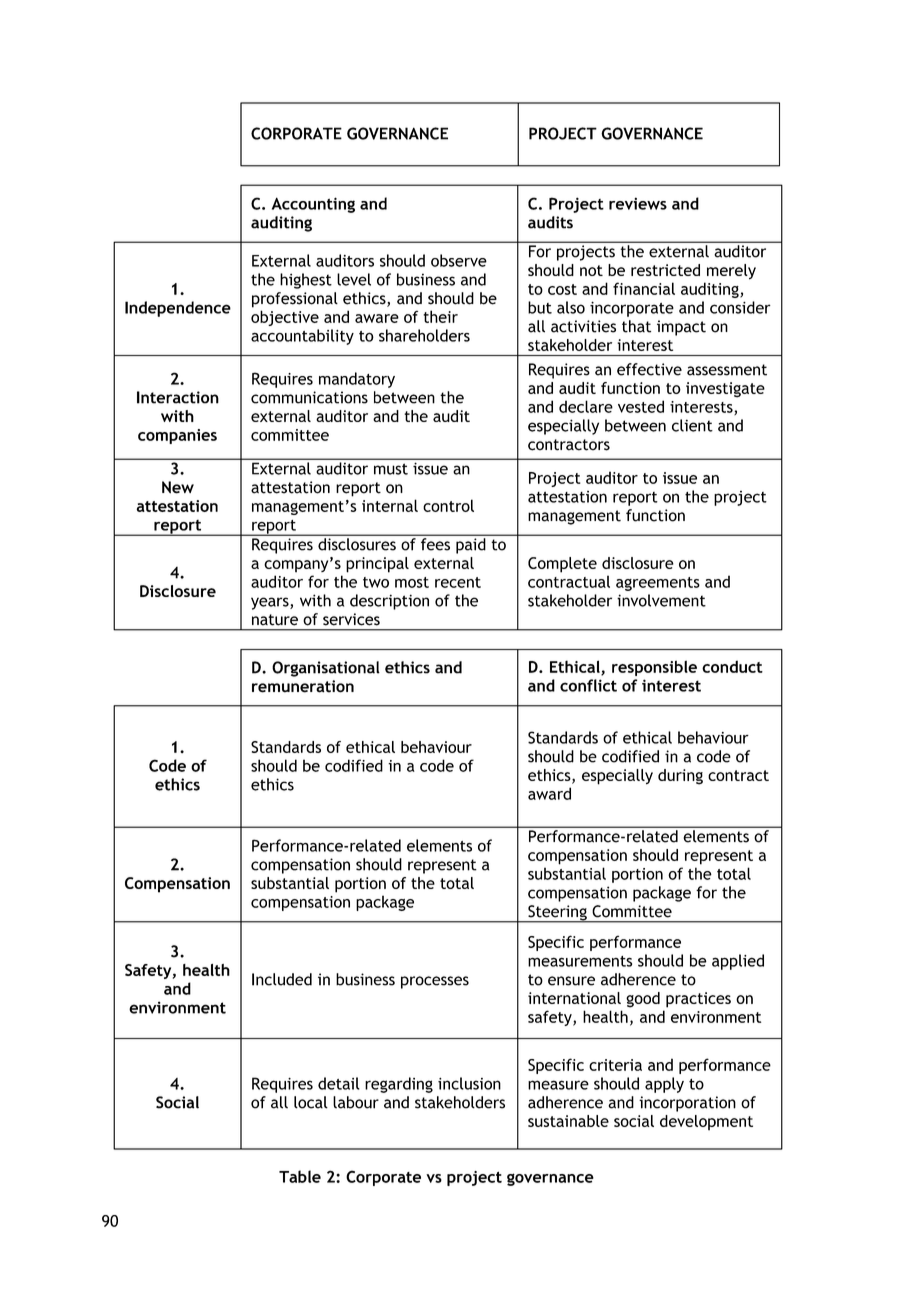  I want to click on companies, so click(177, 436).
